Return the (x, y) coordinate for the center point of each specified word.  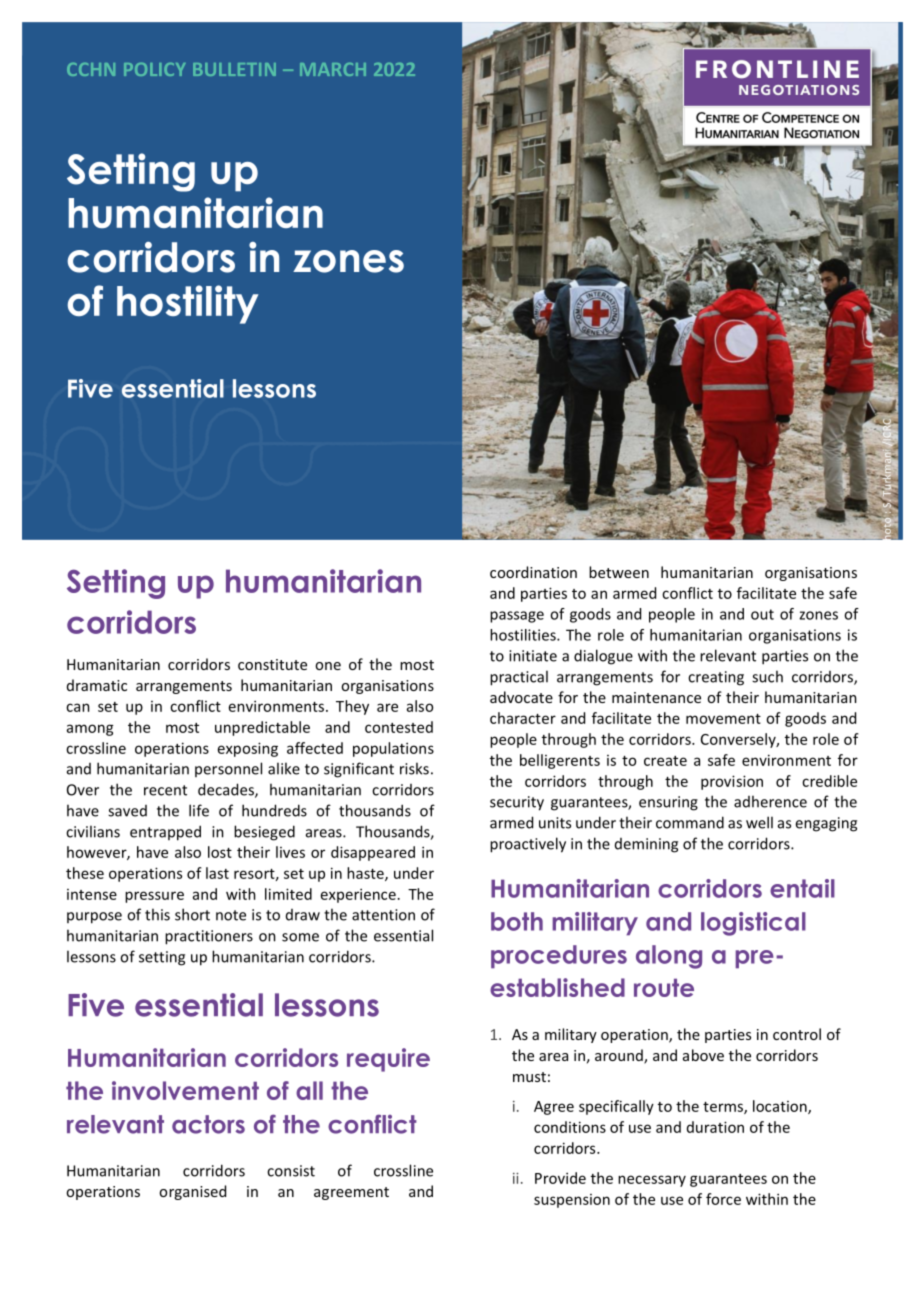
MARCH (333, 69)
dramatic (97, 685)
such (767, 676)
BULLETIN (234, 69)
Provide (560, 1178)
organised (192, 1192)
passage (517, 617)
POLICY (155, 69)
